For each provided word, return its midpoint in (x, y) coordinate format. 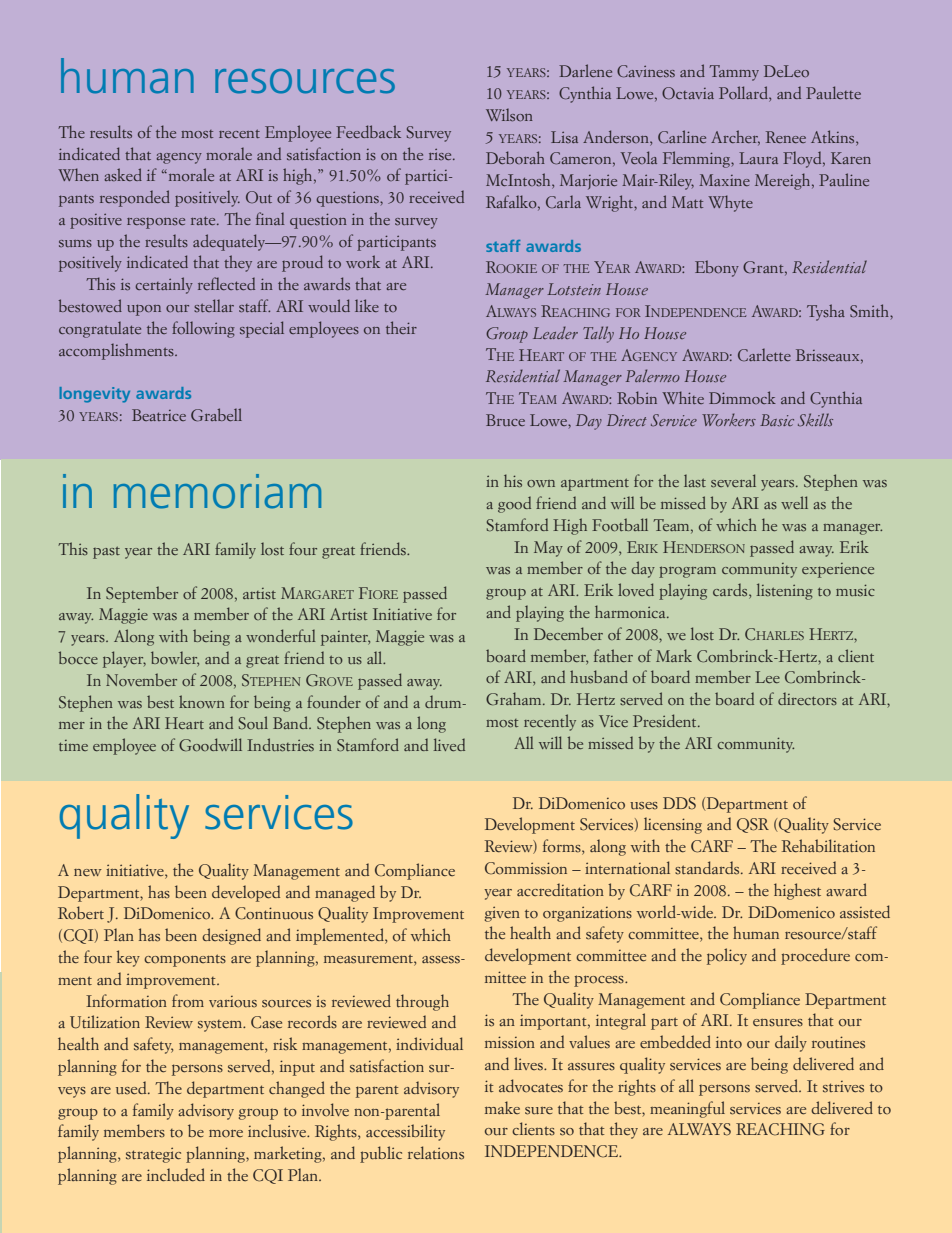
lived (449, 744)
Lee (767, 677)
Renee (786, 137)
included (176, 1175)
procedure (815, 956)
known (202, 701)
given (502, 914)
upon (144, 310)
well (794, 502)
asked (123, 174)
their (401, 327)
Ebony (717, 268)
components (185, 960)
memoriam (217, 491)
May (548, 549)
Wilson (509, 114)
